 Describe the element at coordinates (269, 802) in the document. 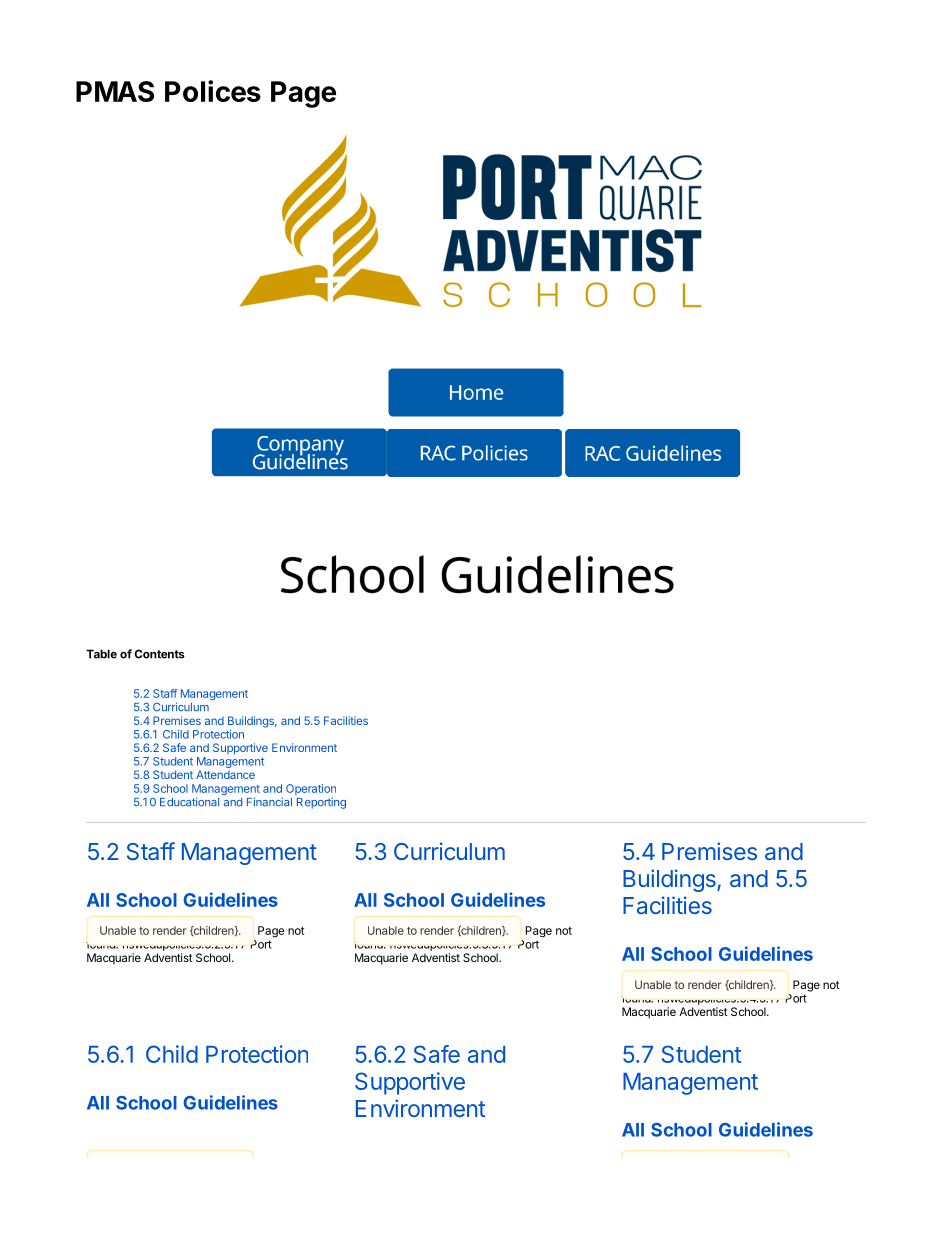

I see `Financial` at that location.
